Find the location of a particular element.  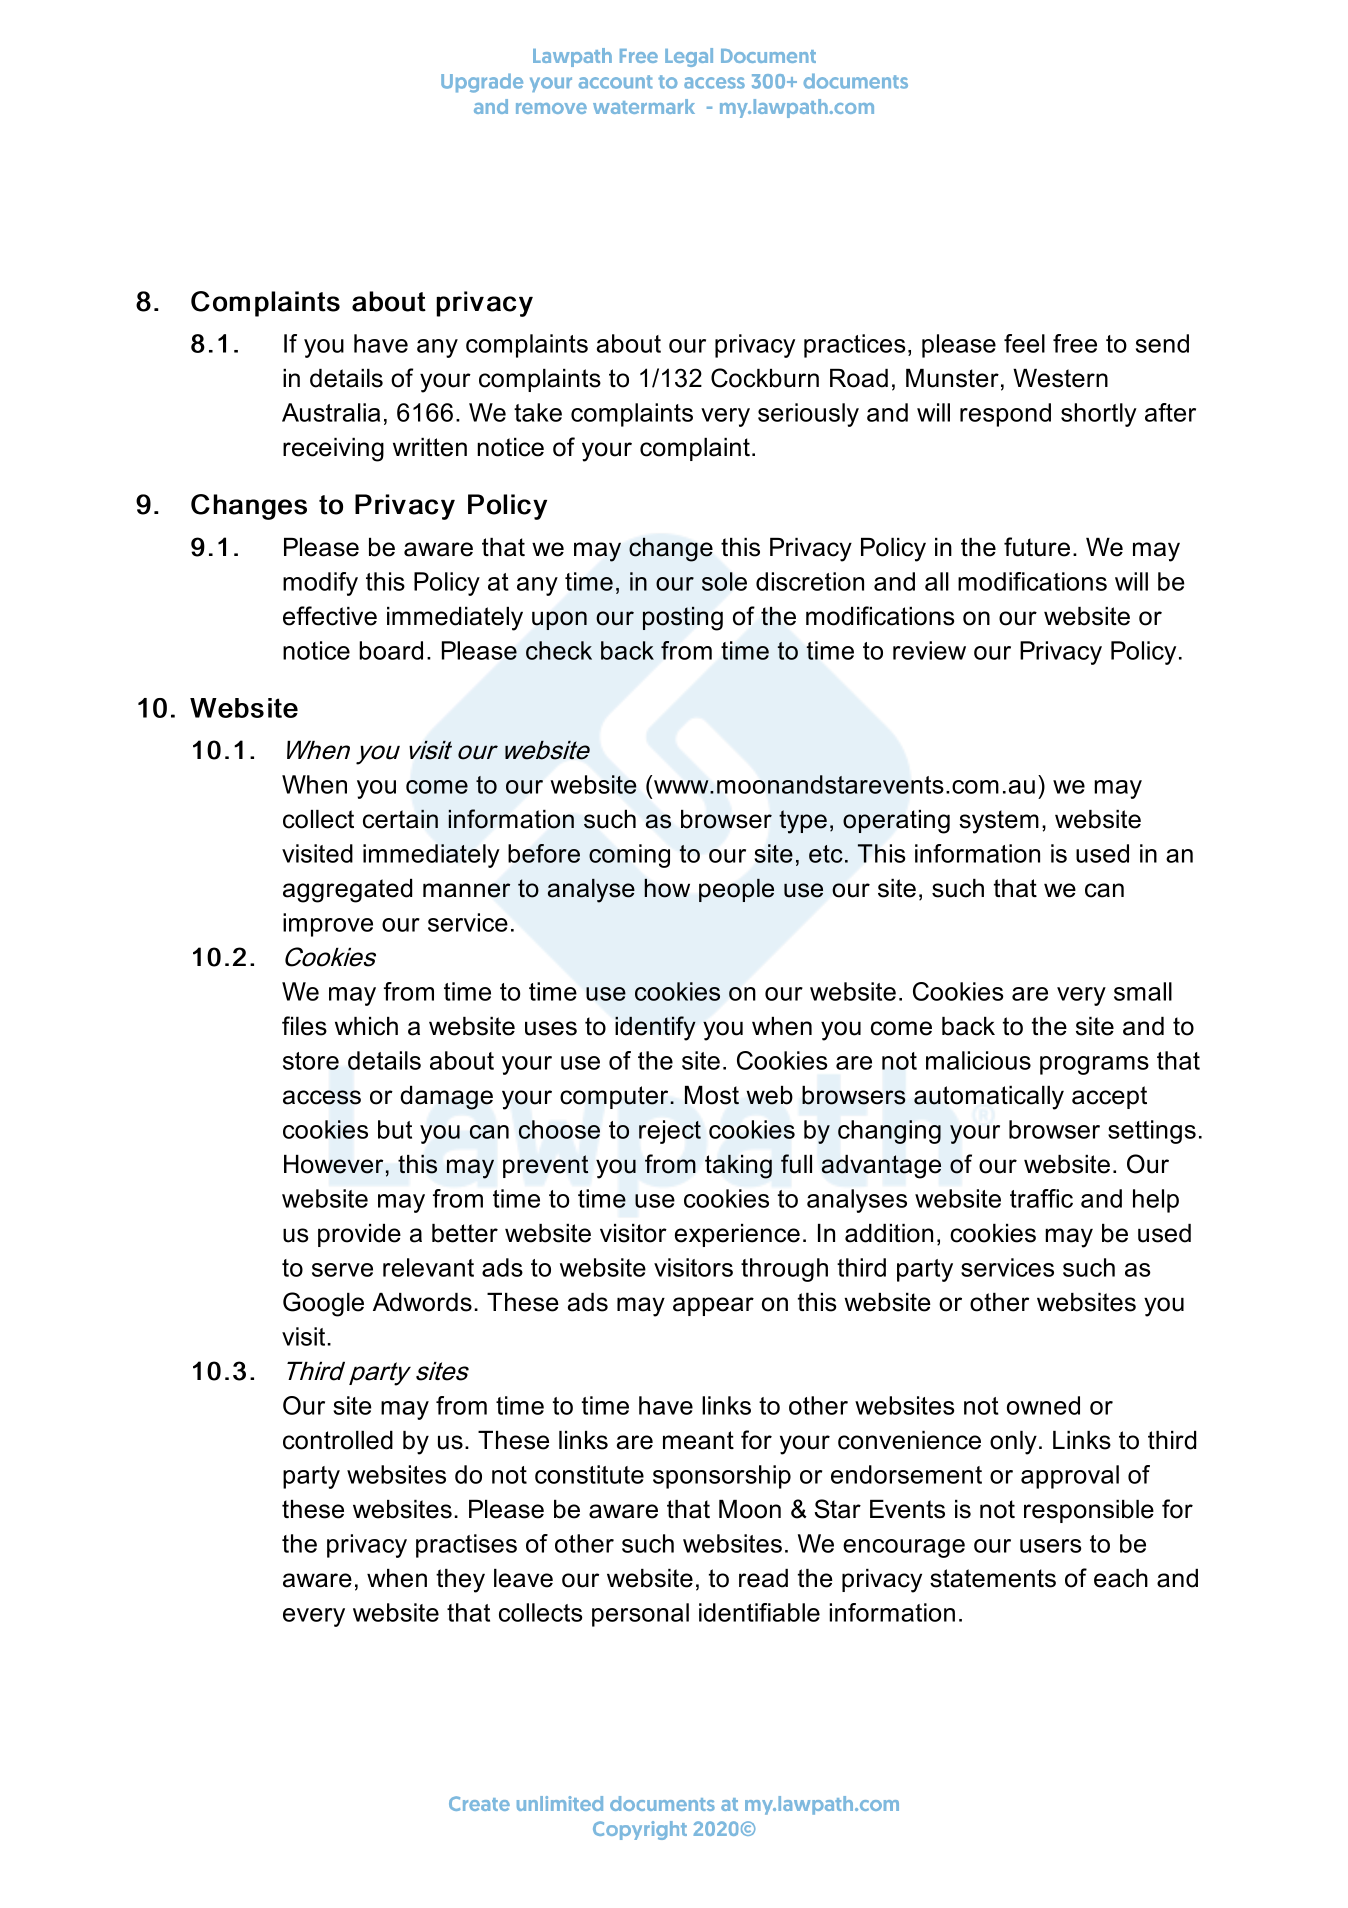

users is located at coordinates (1051, 1546).
